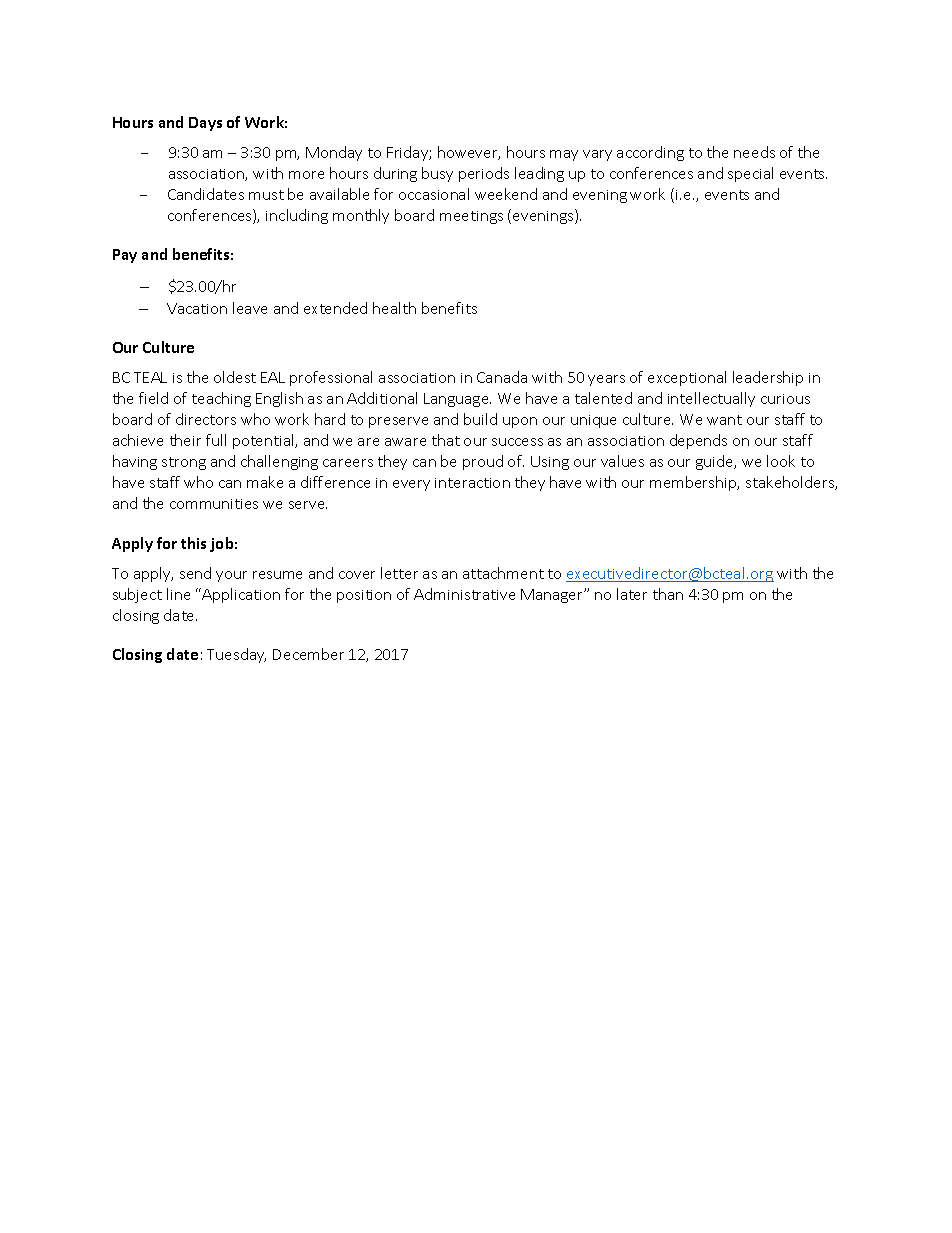  What do you see at coordinates (687, 378) in the page?
I see `exceptional` at bounding box center [687, 378].
